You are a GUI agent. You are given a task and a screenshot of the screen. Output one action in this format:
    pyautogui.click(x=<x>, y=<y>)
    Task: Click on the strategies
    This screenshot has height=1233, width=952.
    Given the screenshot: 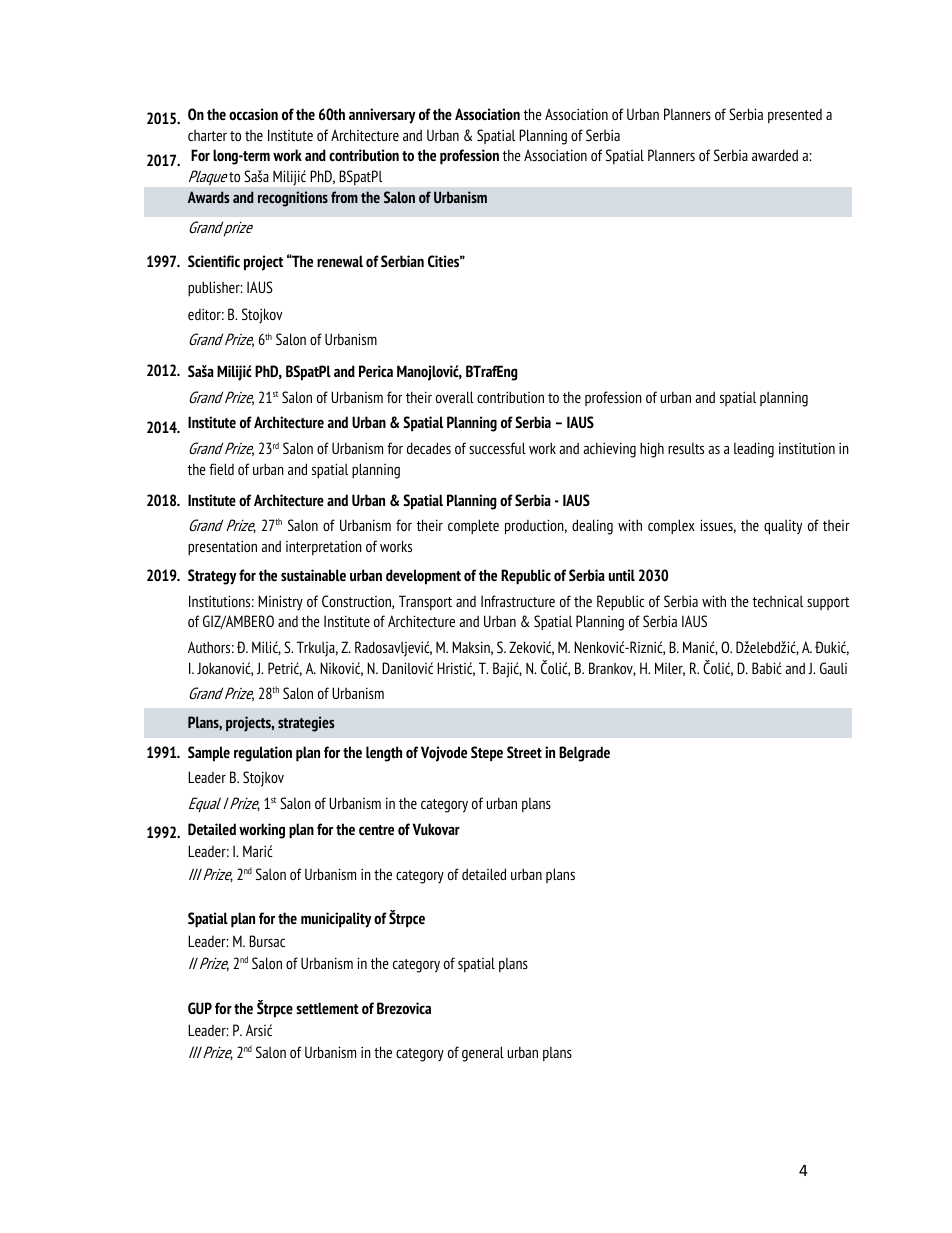 What is the action you would take?
    pyautogui.click(x=306, y=724)
